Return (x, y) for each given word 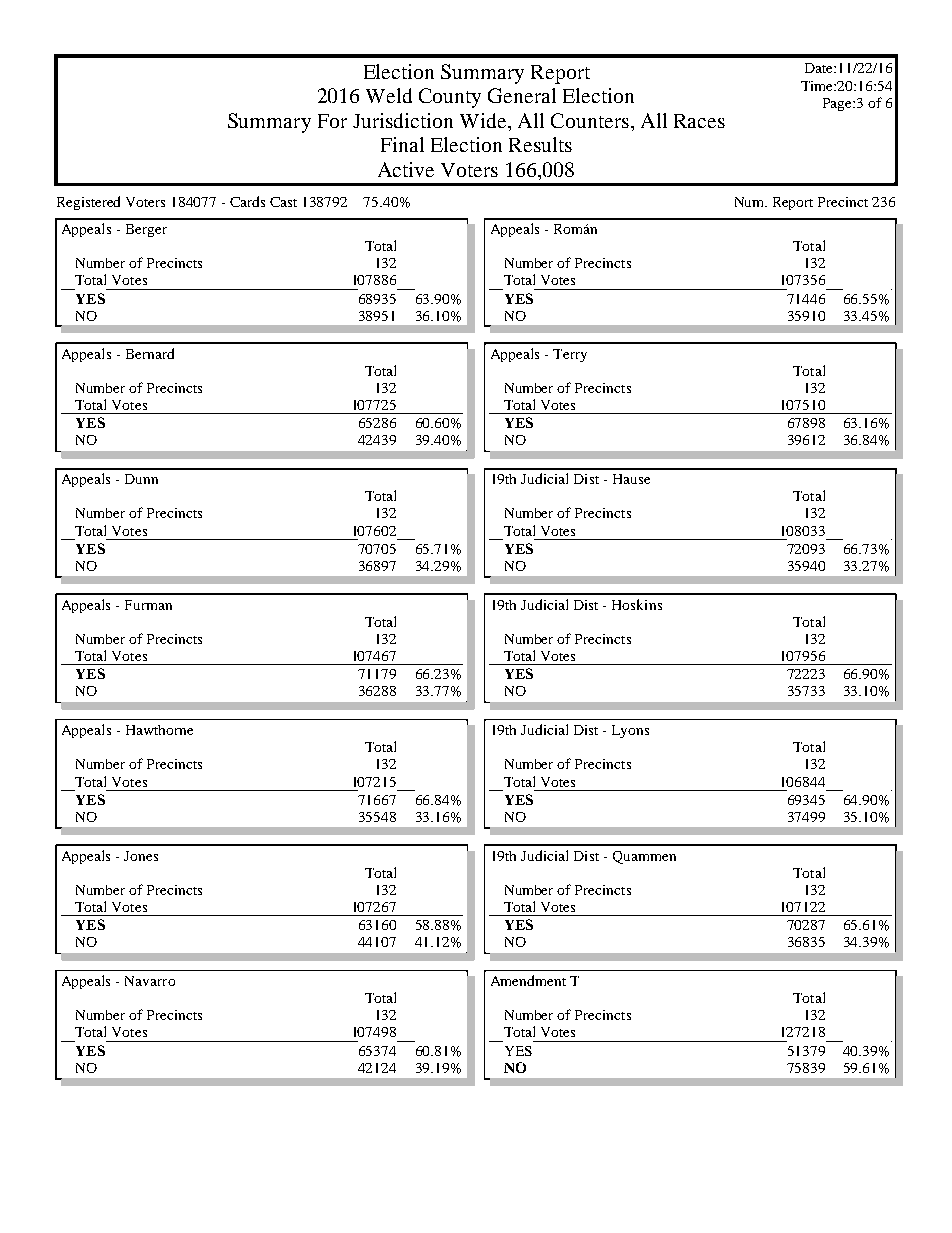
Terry (570, 355)
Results (540, 144)
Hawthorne (159, 730)
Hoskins (637, 604)
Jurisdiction (403, 120)
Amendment (528, 980)
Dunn (141, 479)
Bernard (150, 353)
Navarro (150, 981)
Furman (148, 605)
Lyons (630, 731)
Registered (88, 203)
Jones (141, 856)
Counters (590, 120)
